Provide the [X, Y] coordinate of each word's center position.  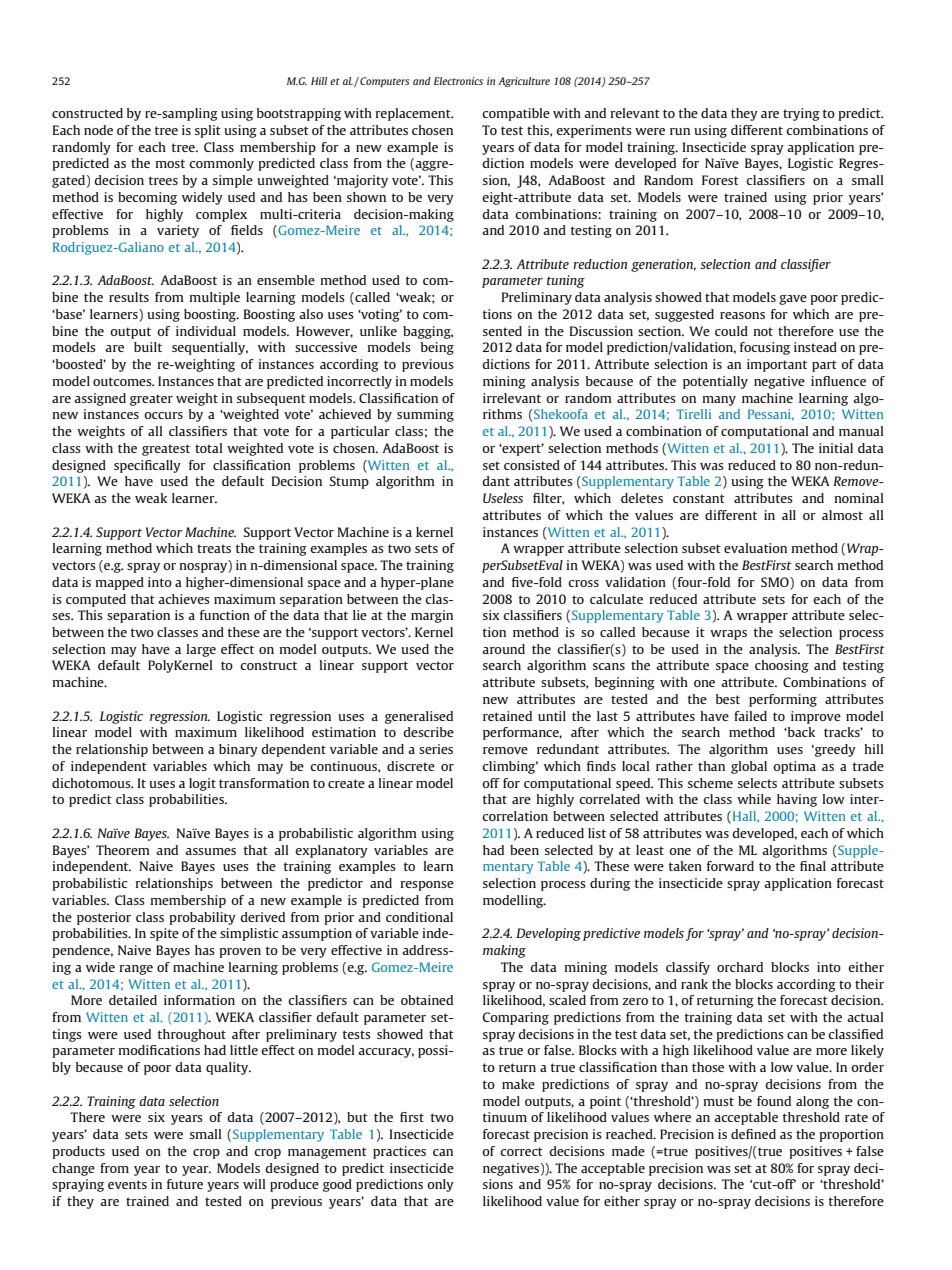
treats [214, 548]
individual [206, 331]
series [436, 749]
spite [164, 934]
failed [750, 716]
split [208, 131]
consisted [532, 465]
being [437, 348]
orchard [740, 967]
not [763, 331]
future [185, 1184]
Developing [548, 934]
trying [801, 114]
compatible [516, 114]
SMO [776, 582]
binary [238, 750]
